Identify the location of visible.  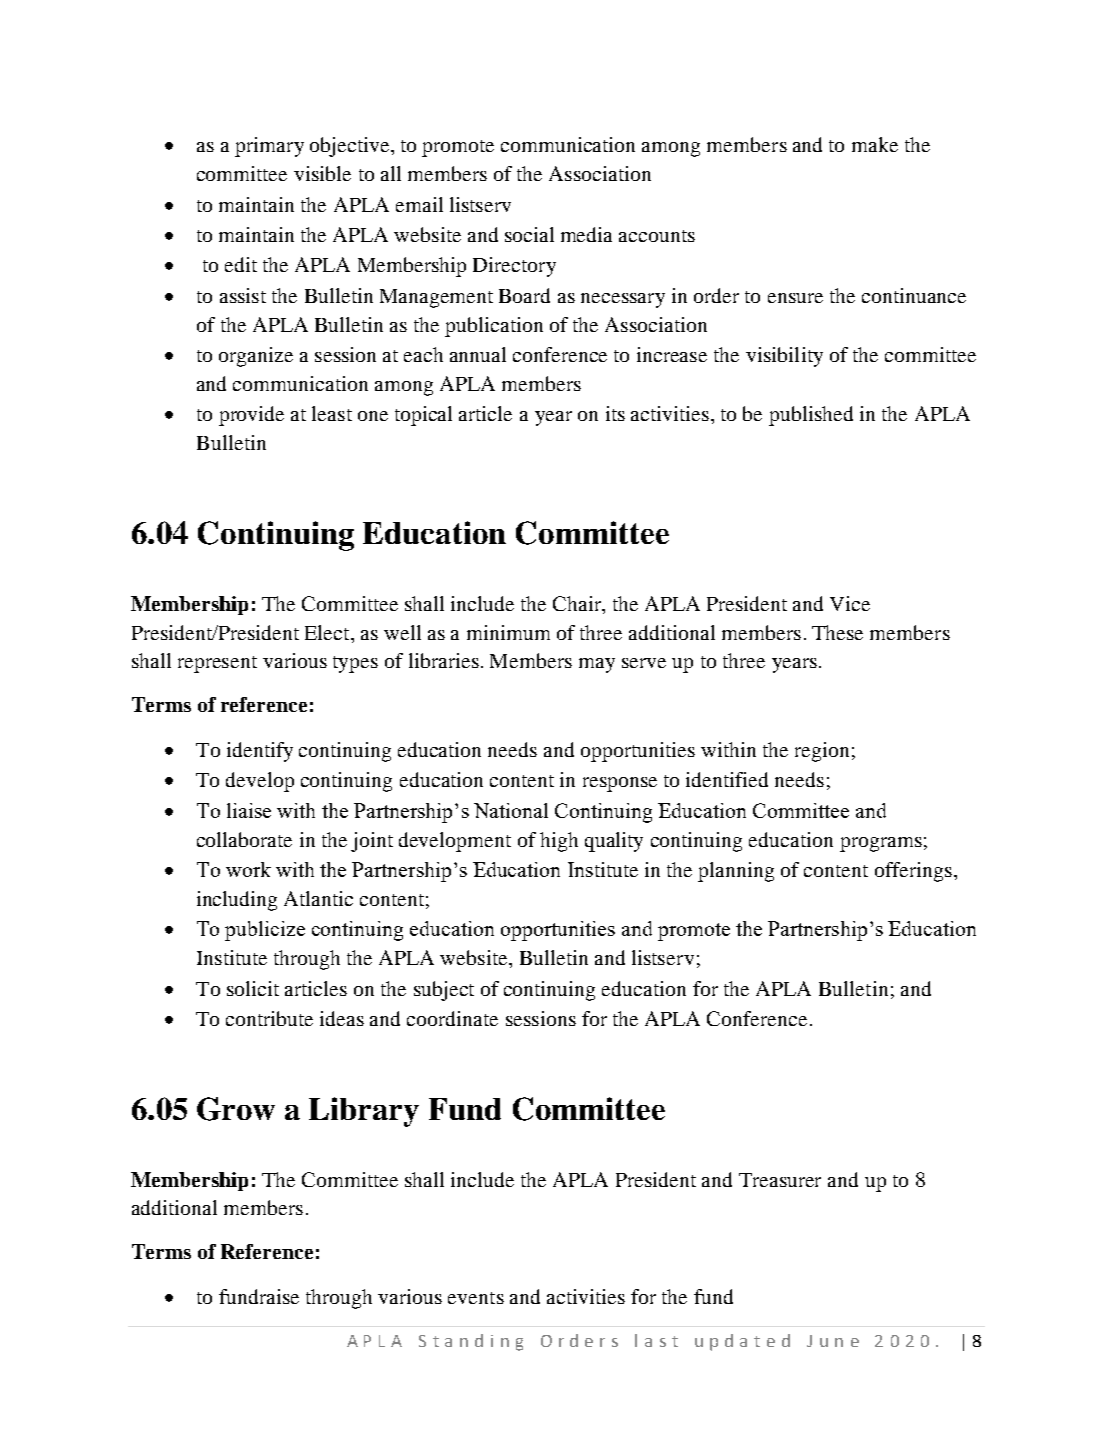
(322, 173).
